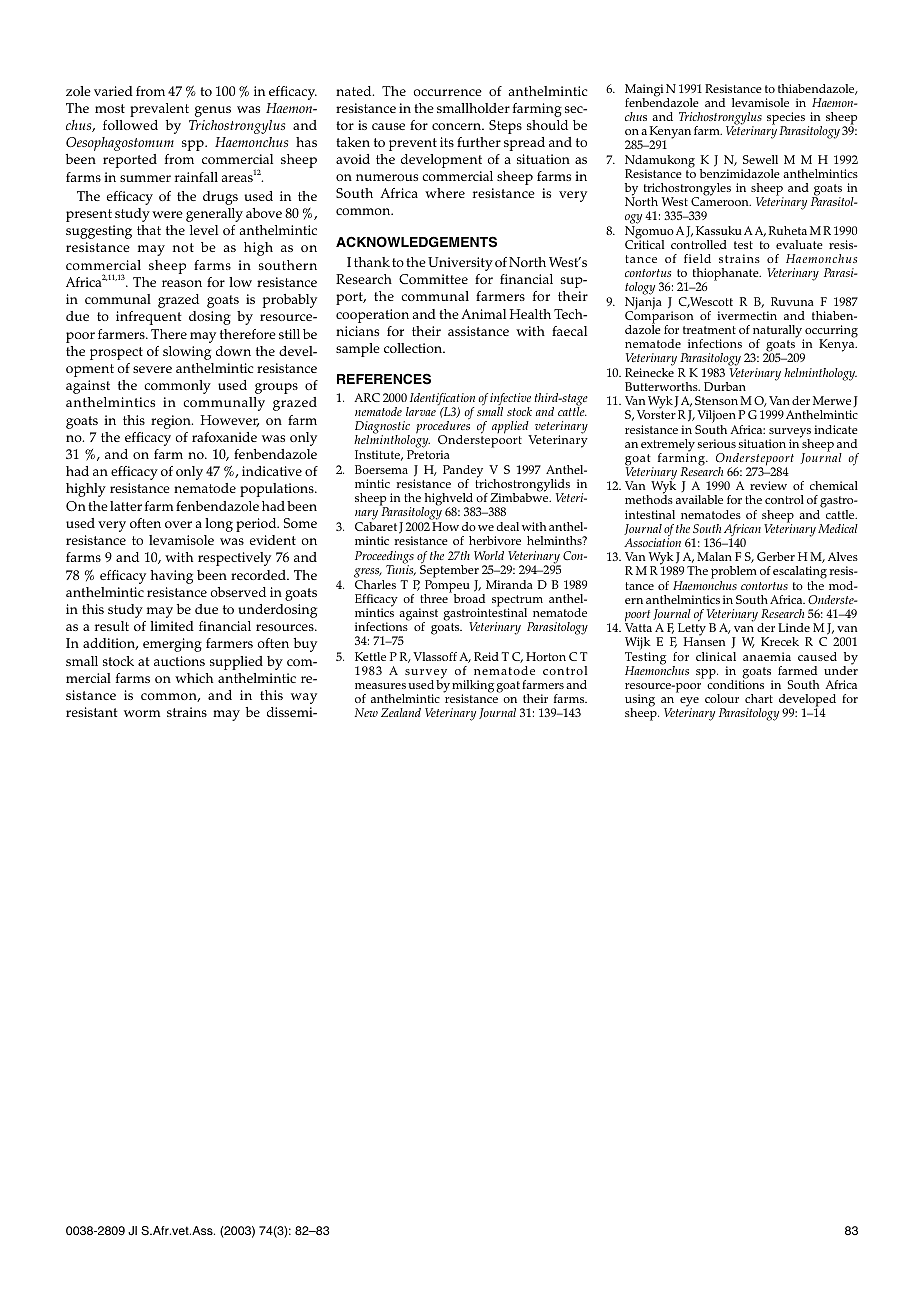 The image size is (924, 1308). I want to click on species, so click(786, 120).
